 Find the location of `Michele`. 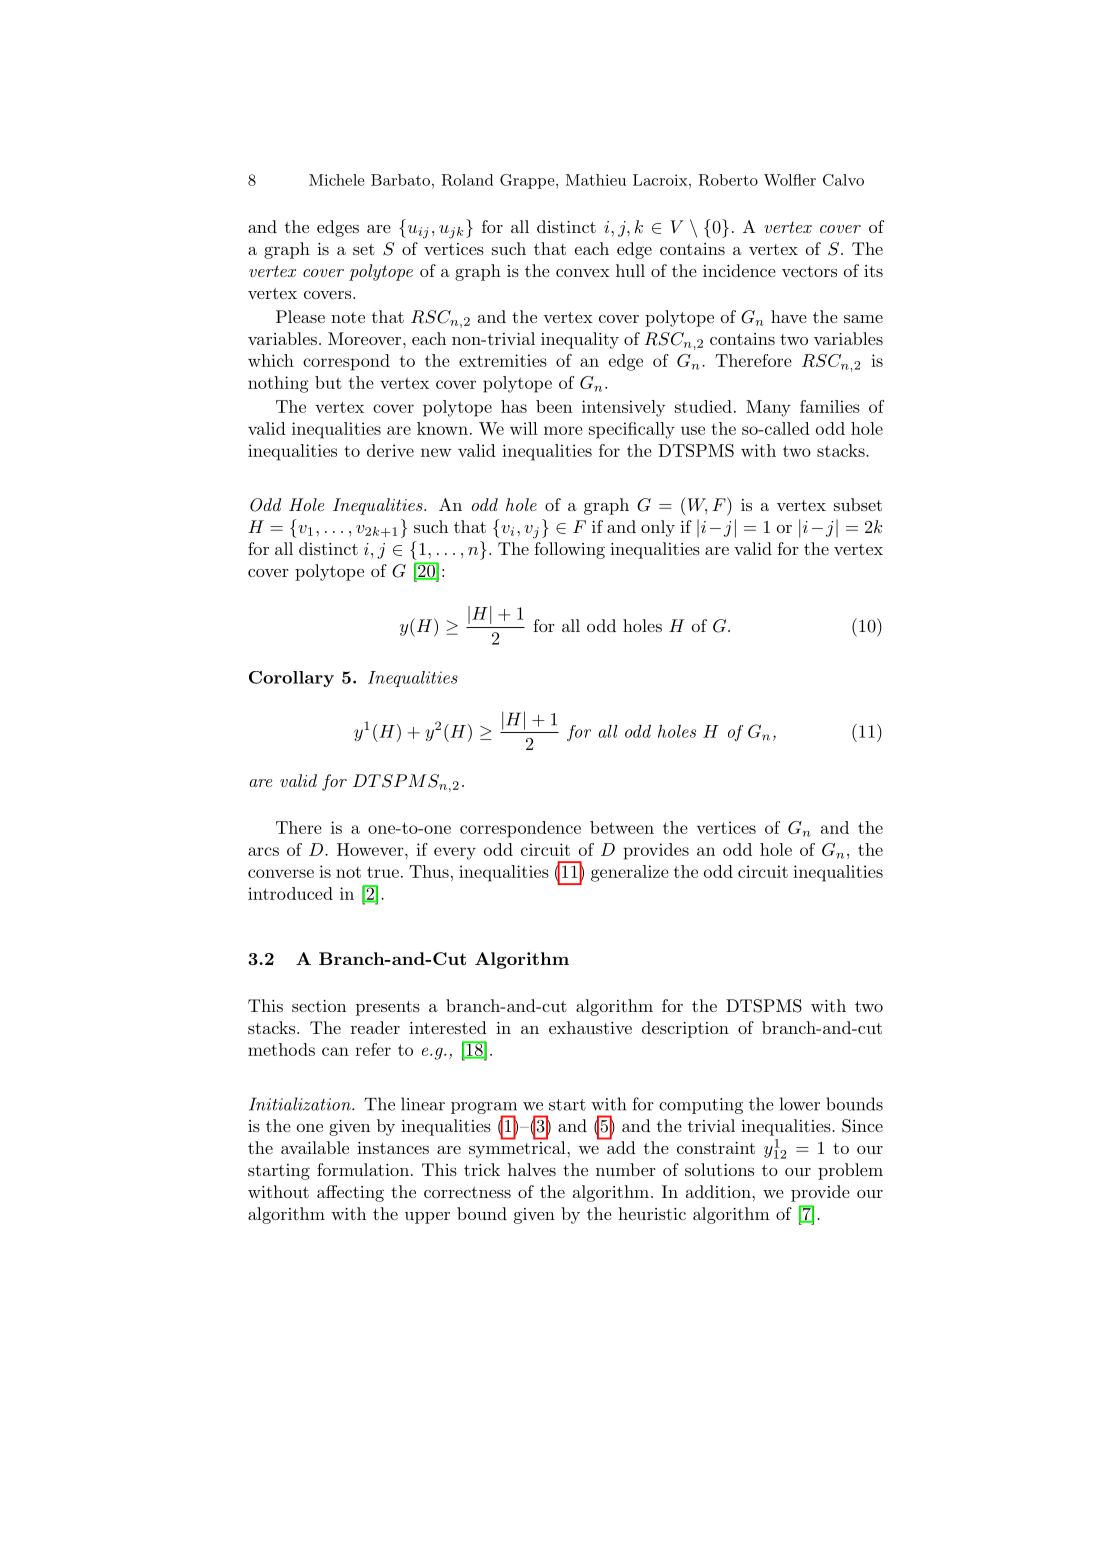

Michele is located at coordinates (336, 180).
